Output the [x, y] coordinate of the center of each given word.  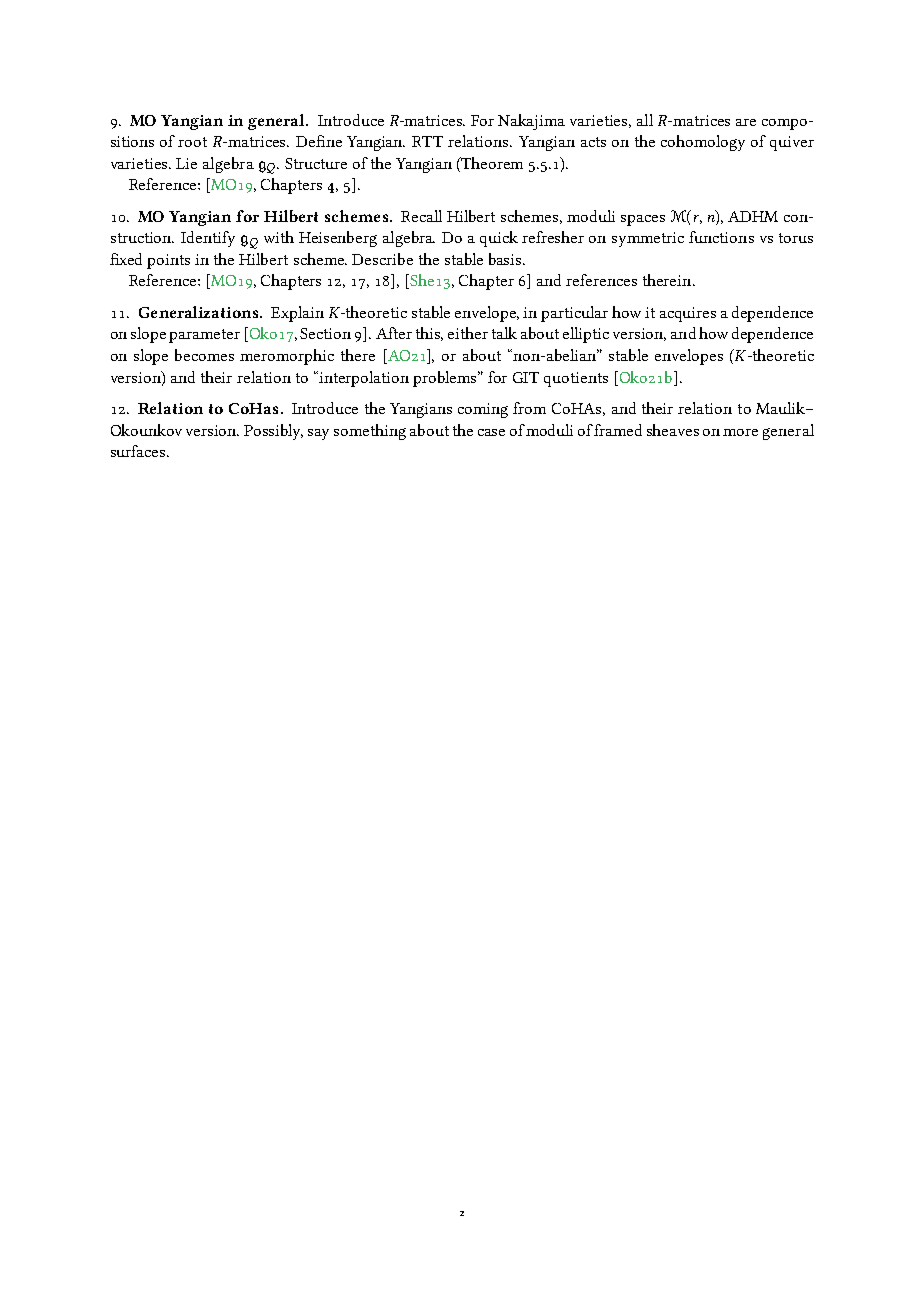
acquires [688, 314]
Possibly [273, 432]
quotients [576, 379]
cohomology [703, 143]
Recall [421, 216]
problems [446, 379]
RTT [427, 141]
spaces [643, 220]
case [491, 432]
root [192, 142]
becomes [204, 355]
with [279, 237]
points [168, 261]
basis [506, 259]
